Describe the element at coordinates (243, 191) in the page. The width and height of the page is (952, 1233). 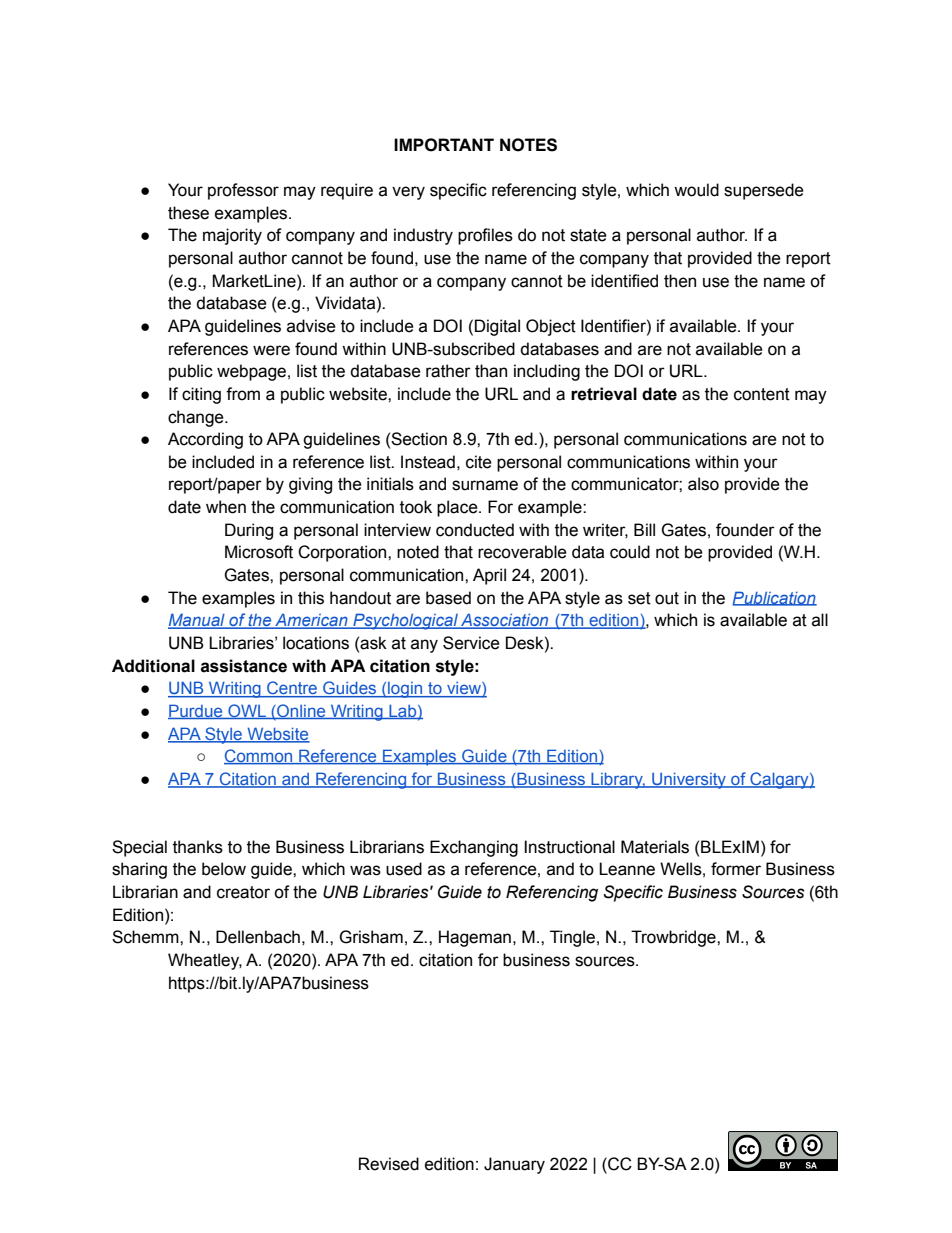
I see `professor` at that location.
